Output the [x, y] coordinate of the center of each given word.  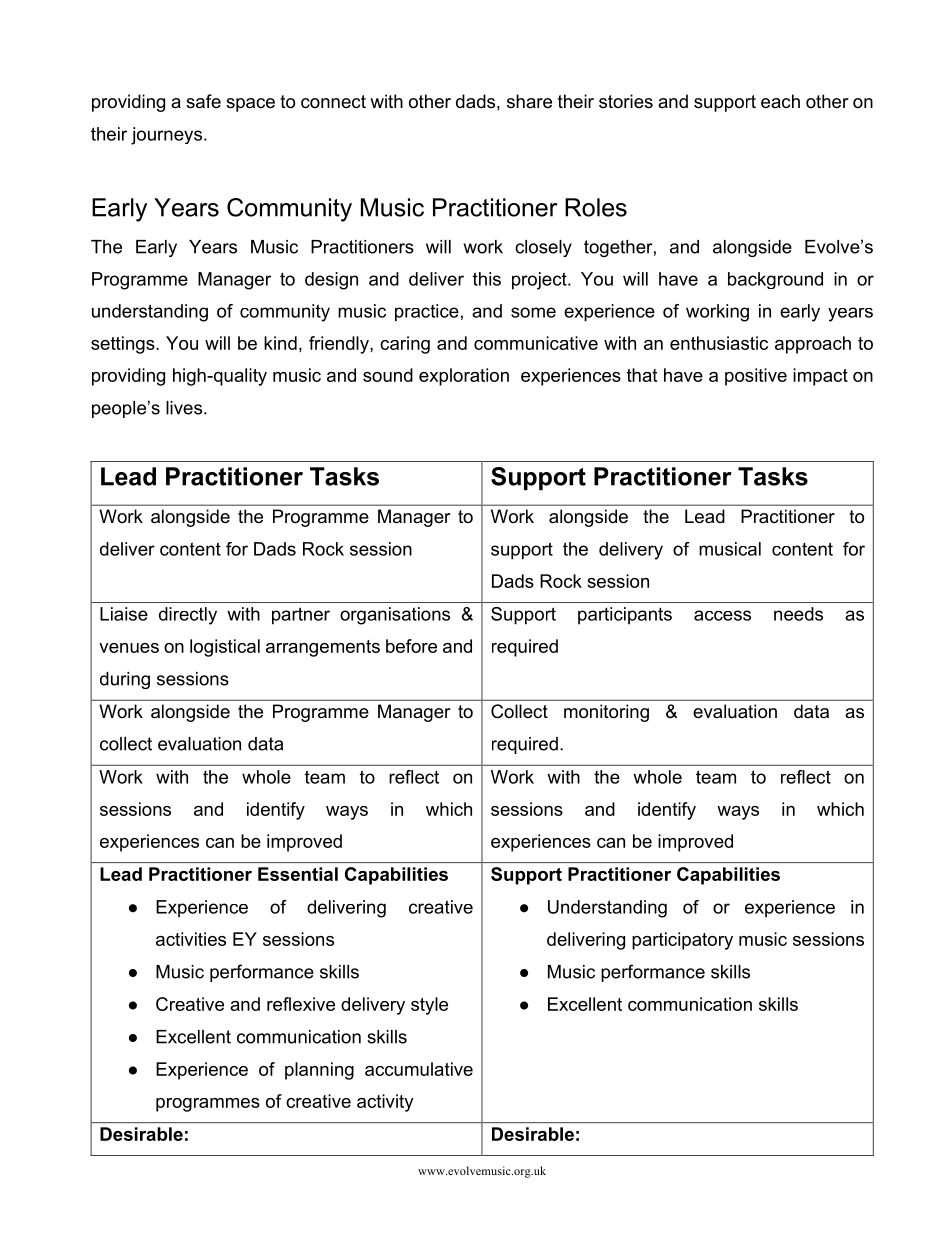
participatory [682, 941]
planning [319, 1071]
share [529, 101]
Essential [298, 874]
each [780, 101]
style [429, 1006]
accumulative [419, 1069]
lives [185, 408]
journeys [168, 136]
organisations [395, 616]
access [722, 615]
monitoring [606, 713]
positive [756, 377]
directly [188, 616]
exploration [464, 377]
